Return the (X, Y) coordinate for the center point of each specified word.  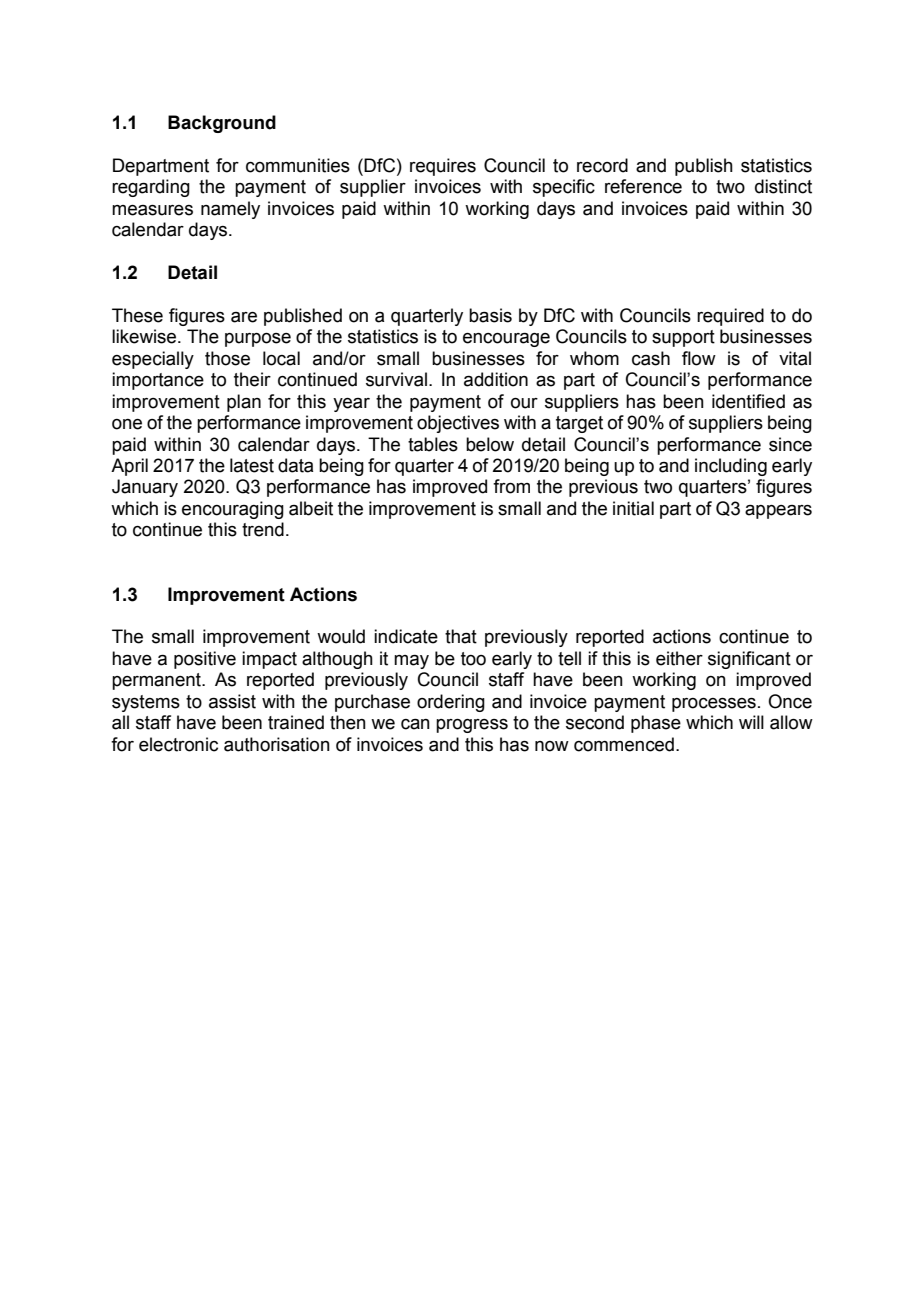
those (227, 358)
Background (222, 124)
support (683, 338)
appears (778, 512)
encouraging (233, 510)
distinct (783, 186)
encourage (506, 340)
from (511, 486)
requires (443, 167)
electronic (178, 744)
